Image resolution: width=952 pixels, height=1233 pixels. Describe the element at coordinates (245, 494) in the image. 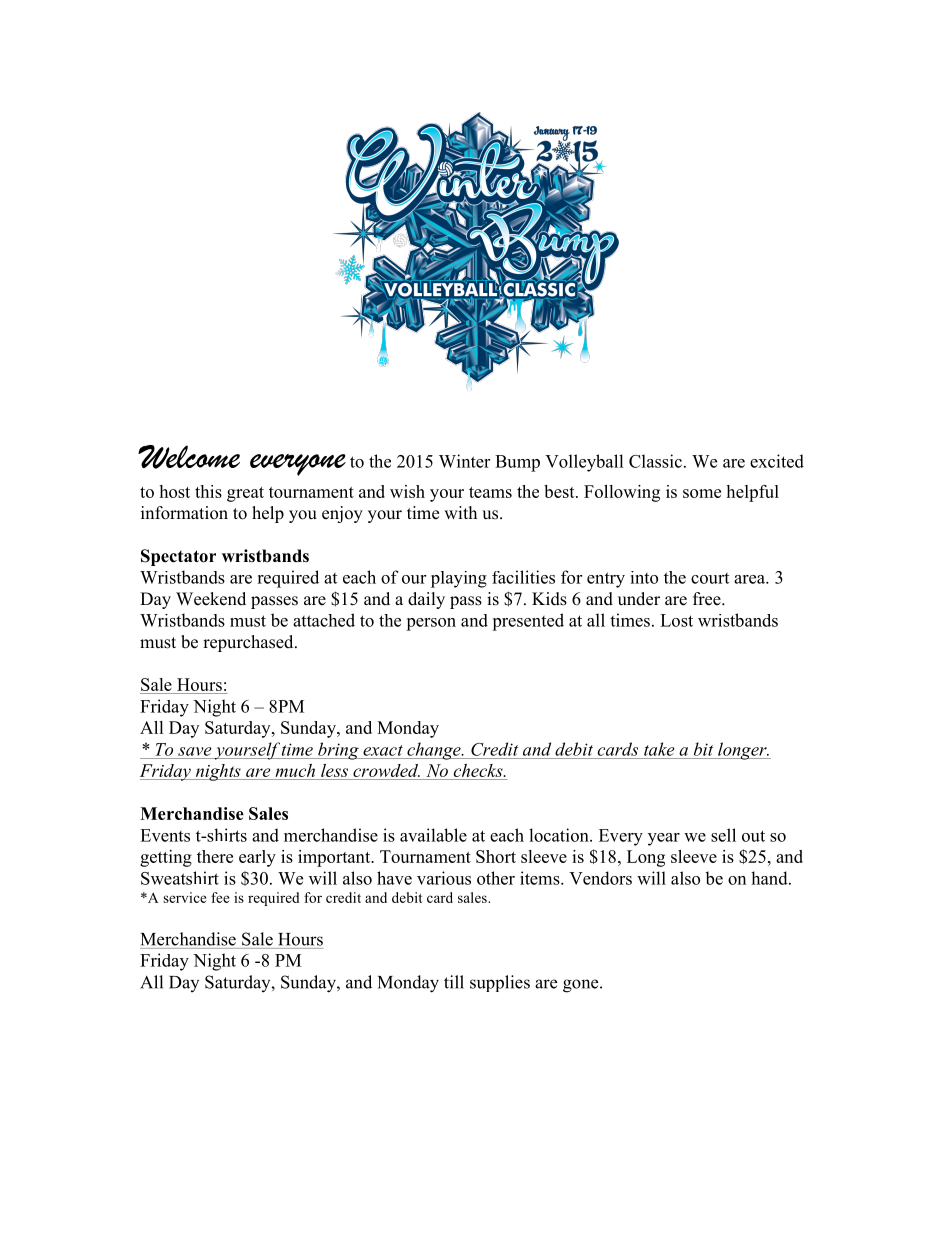

I see `great` at that location.
